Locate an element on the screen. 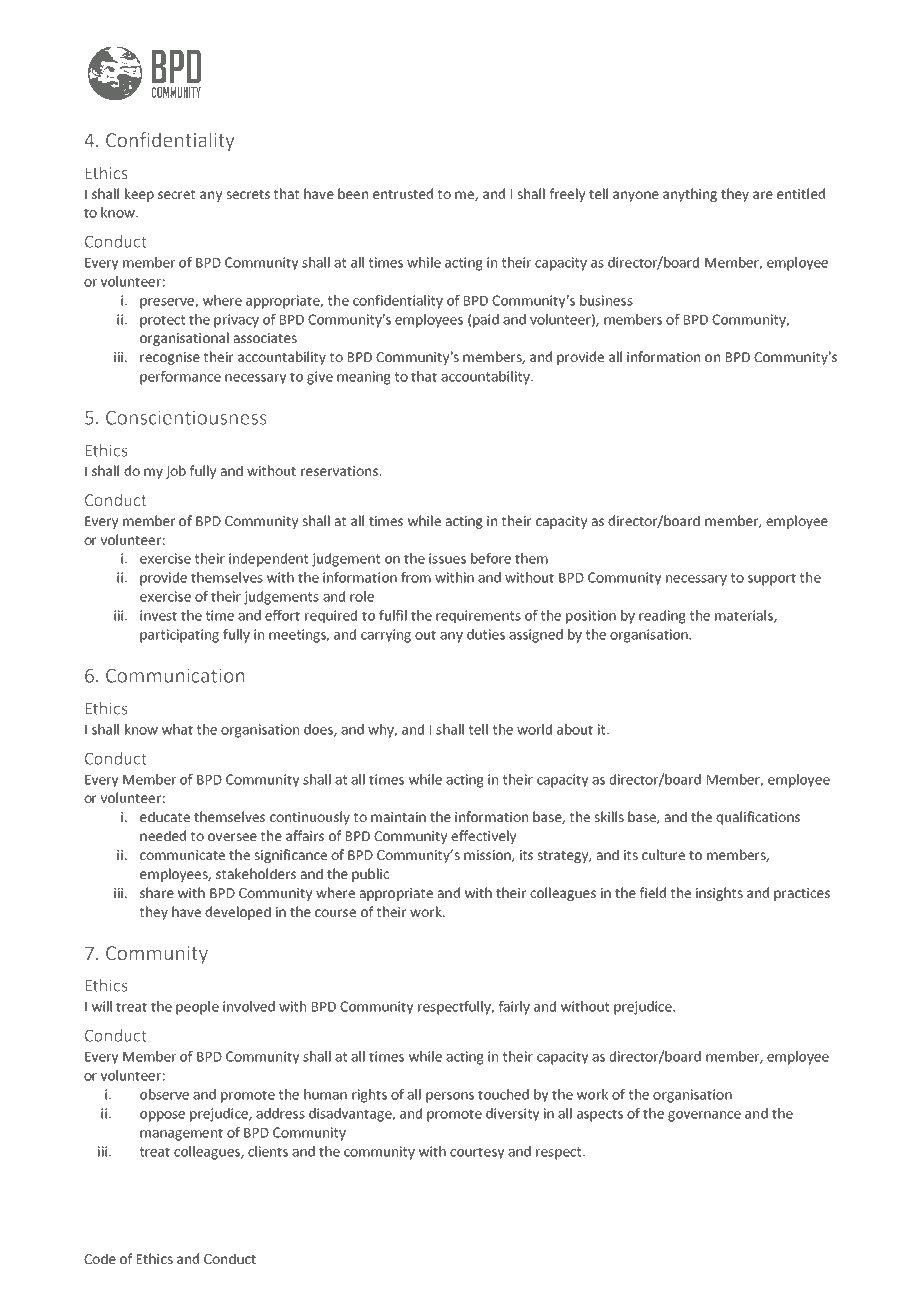 This screenshot has width=924, height=1307. courtesy is located at coordinates (477, 1153).
